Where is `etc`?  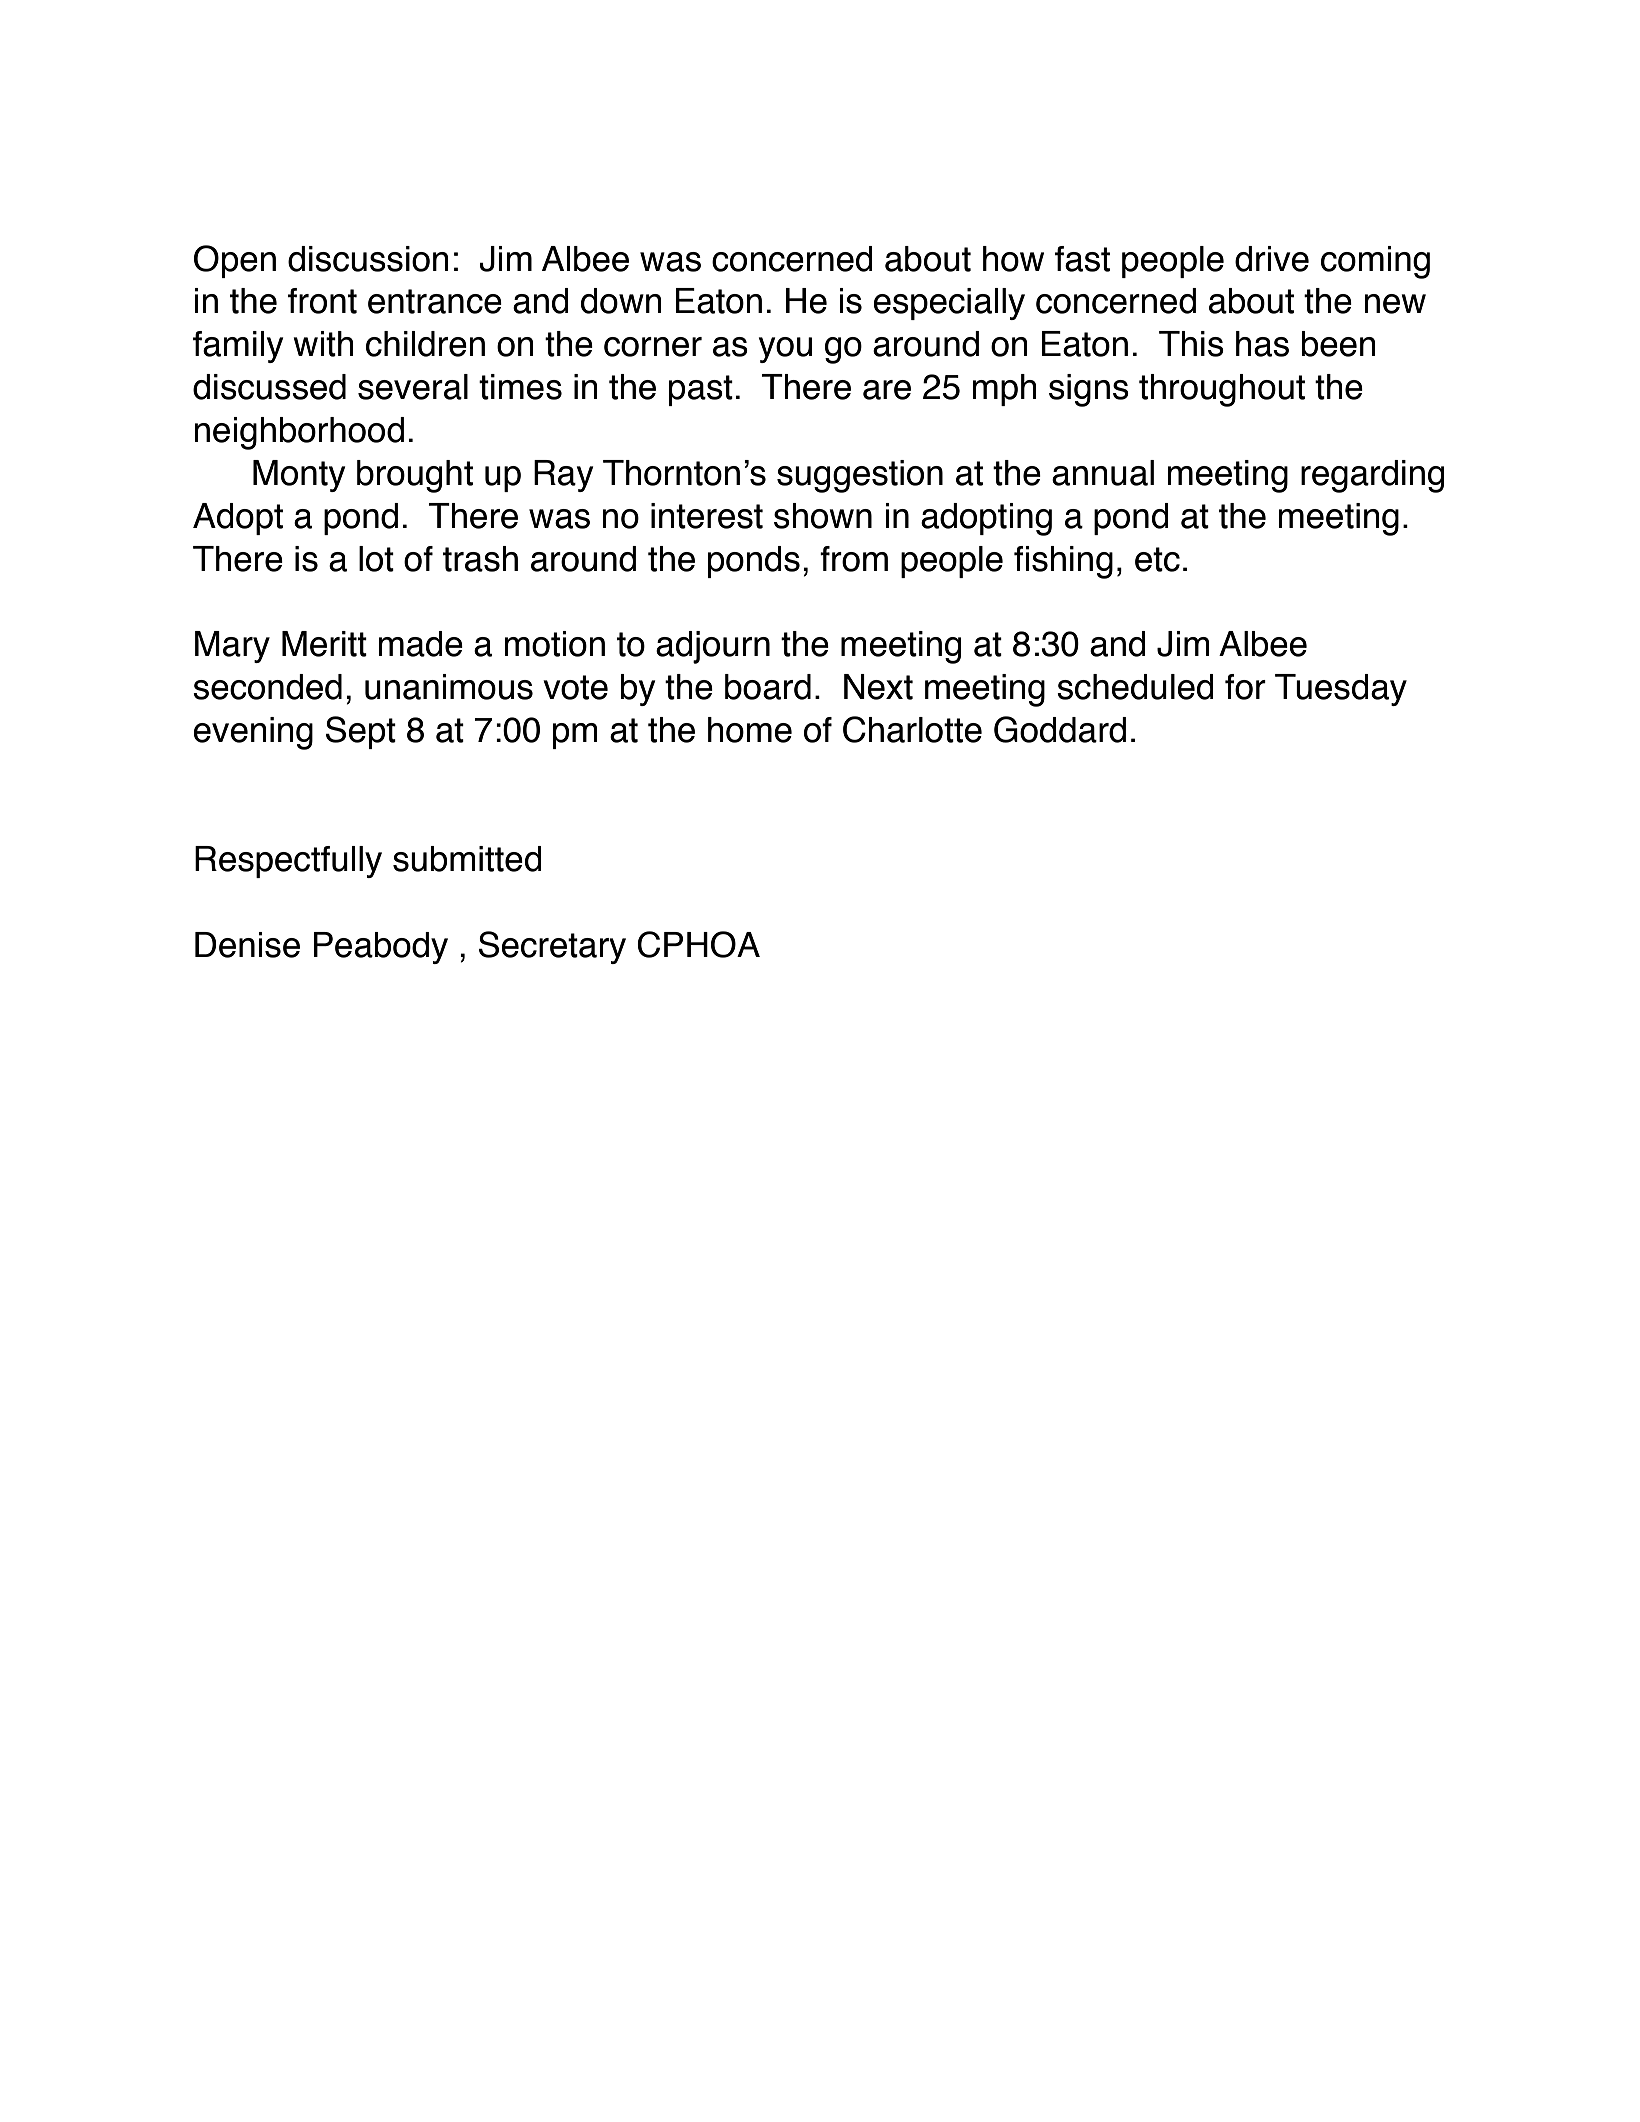
etc is located at coordinates (1157, 559).
